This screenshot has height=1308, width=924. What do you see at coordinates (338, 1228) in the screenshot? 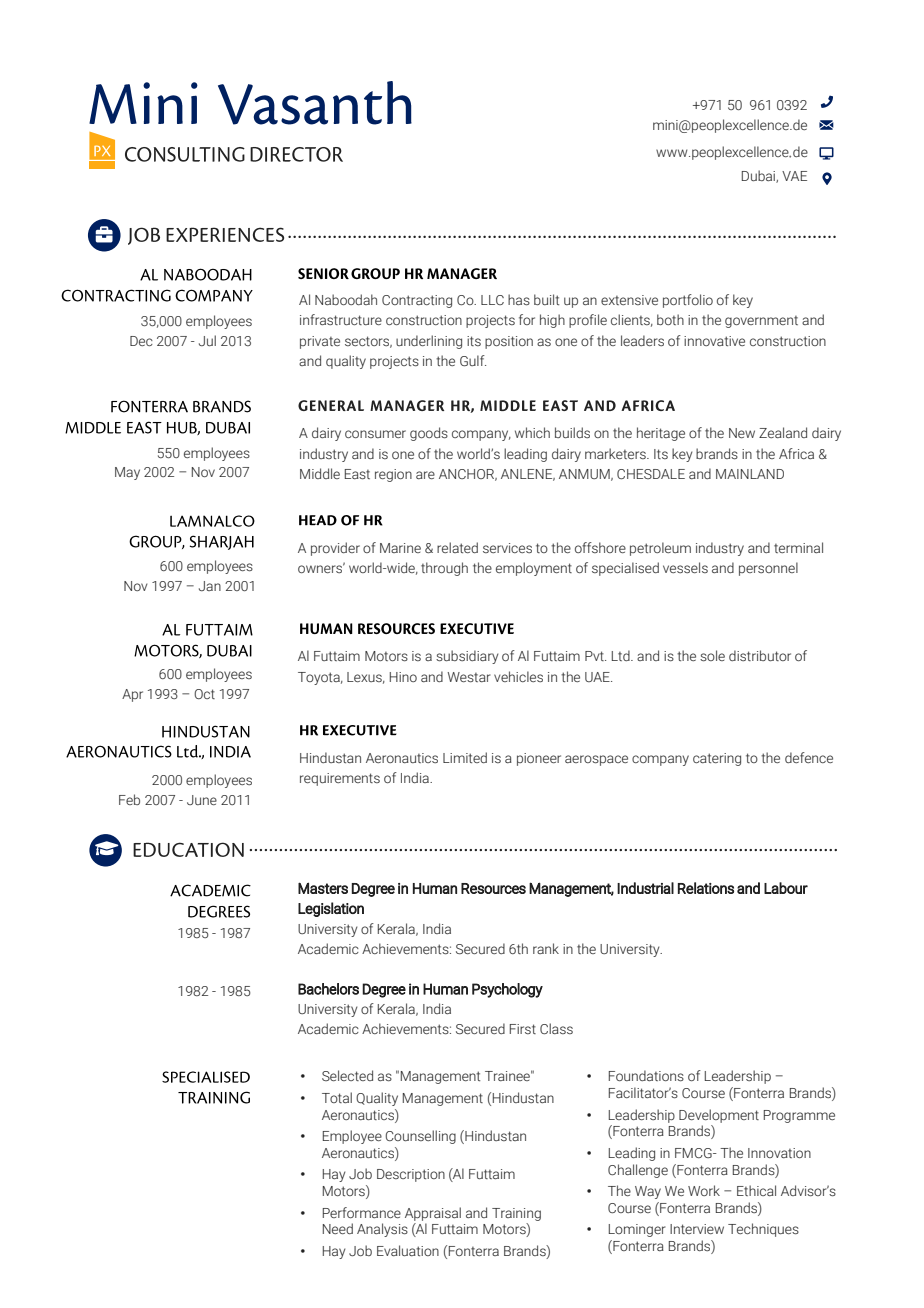
I see `Need` at bounding box center [338, 1228].
